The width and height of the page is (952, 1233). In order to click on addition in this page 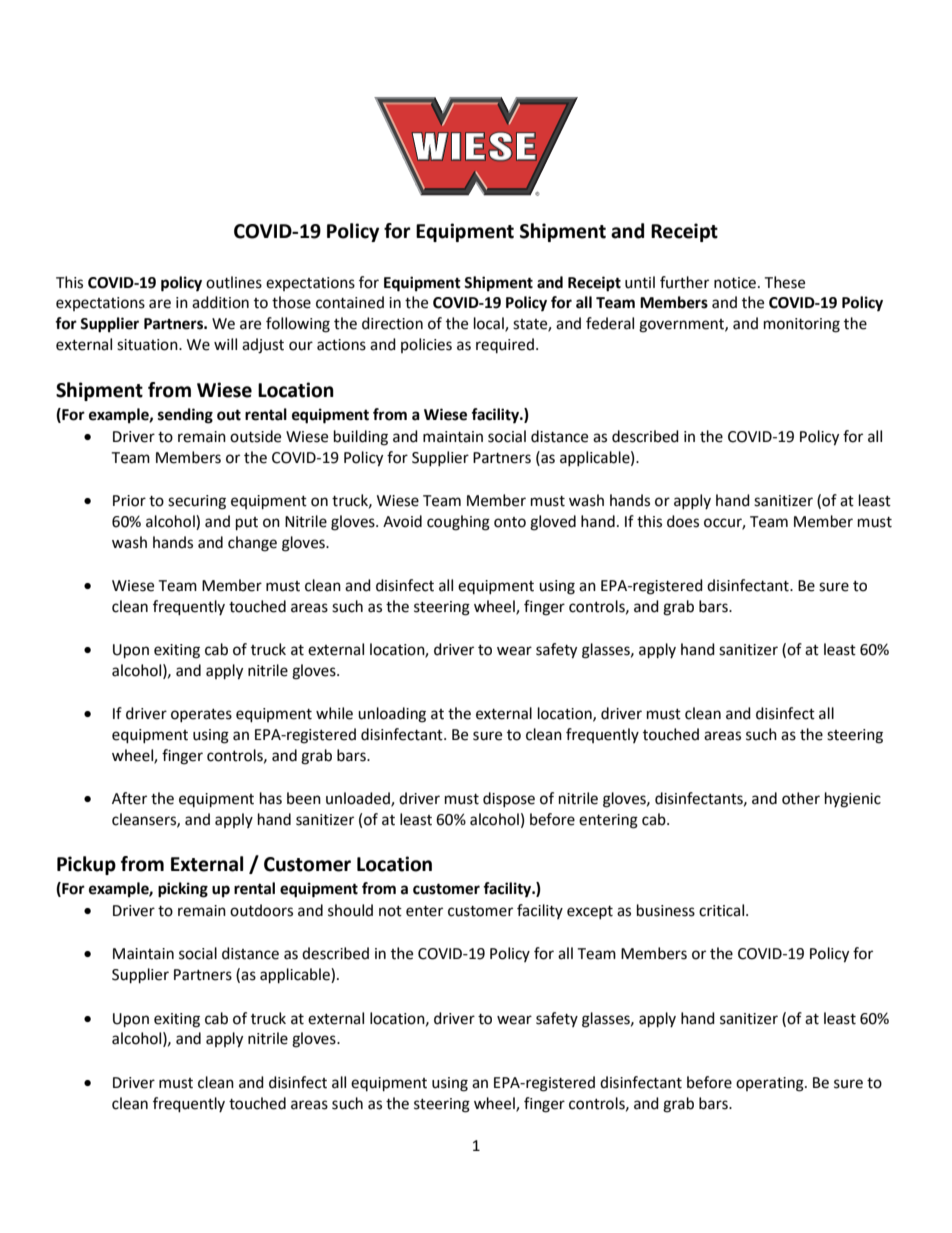, I will do `click(220, 302)`.
